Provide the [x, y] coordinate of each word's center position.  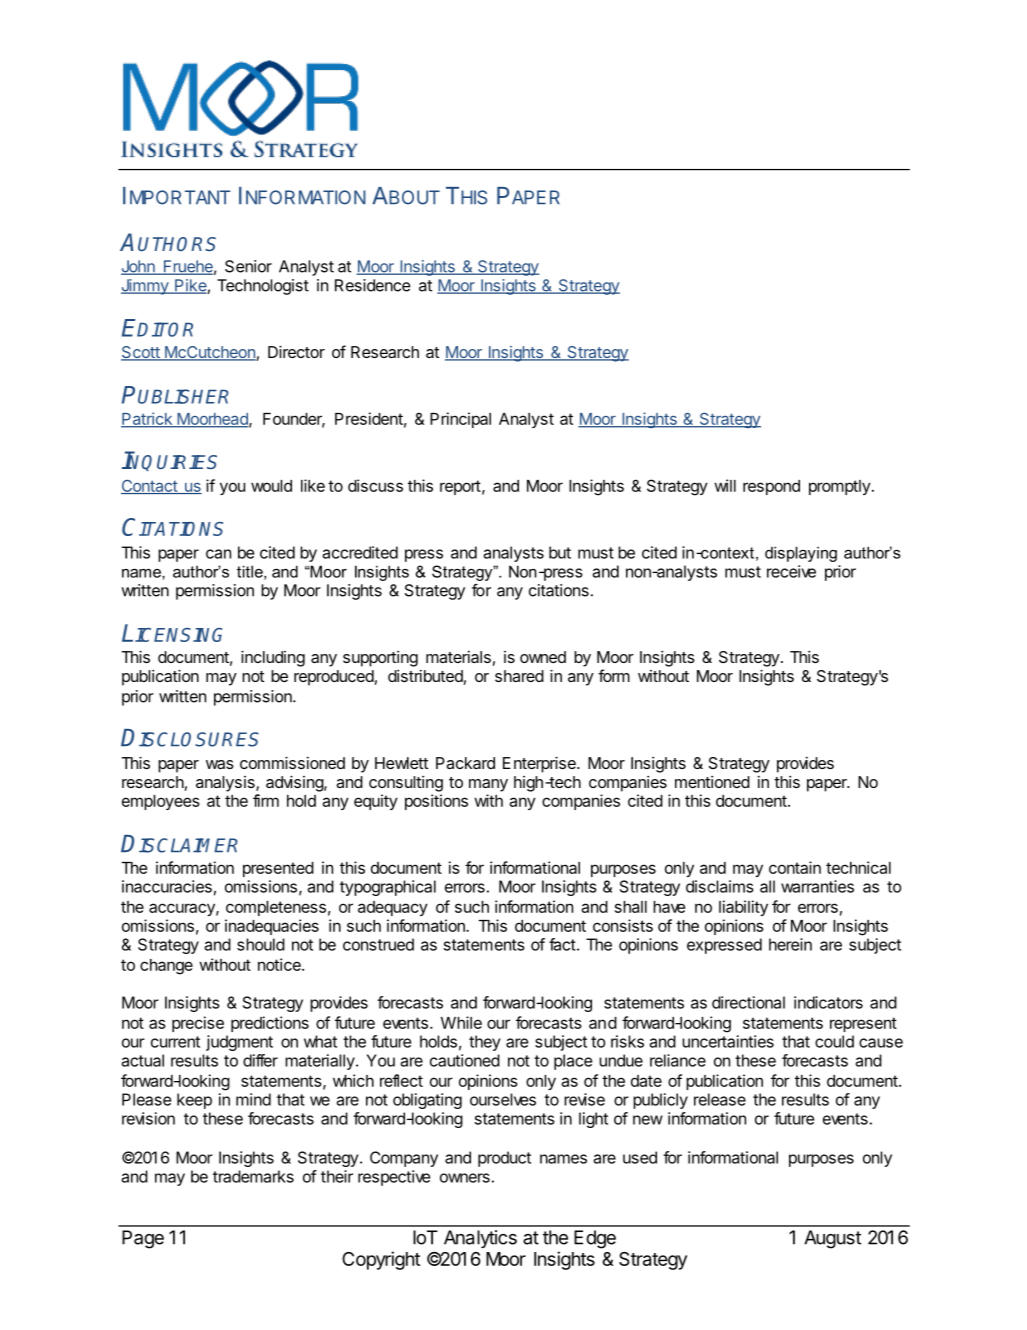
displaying [801, 554]
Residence [373, 285]
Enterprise [540, 764]
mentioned [712, 782]
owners [465, 1178]
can [218, 554]
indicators [828, 1002]
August [832, 1239]
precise [198, 1024]
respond [771, 487]
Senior [248, 266]
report [460, 487]
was [220, 764]
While [461, 1022]
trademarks [253, 1176]
